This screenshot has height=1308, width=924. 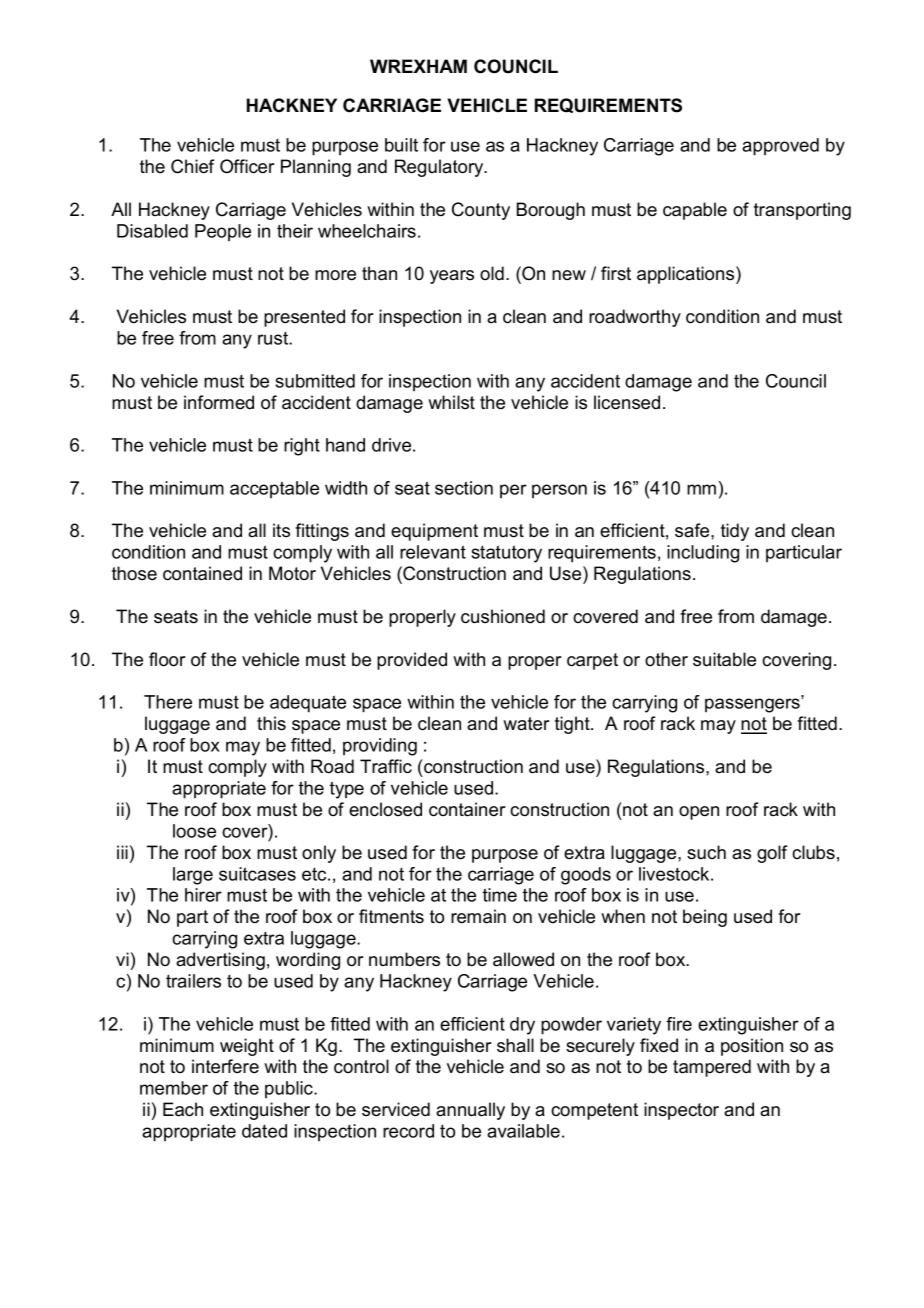 I want to click on Each, so click(x=183, y=1109).
